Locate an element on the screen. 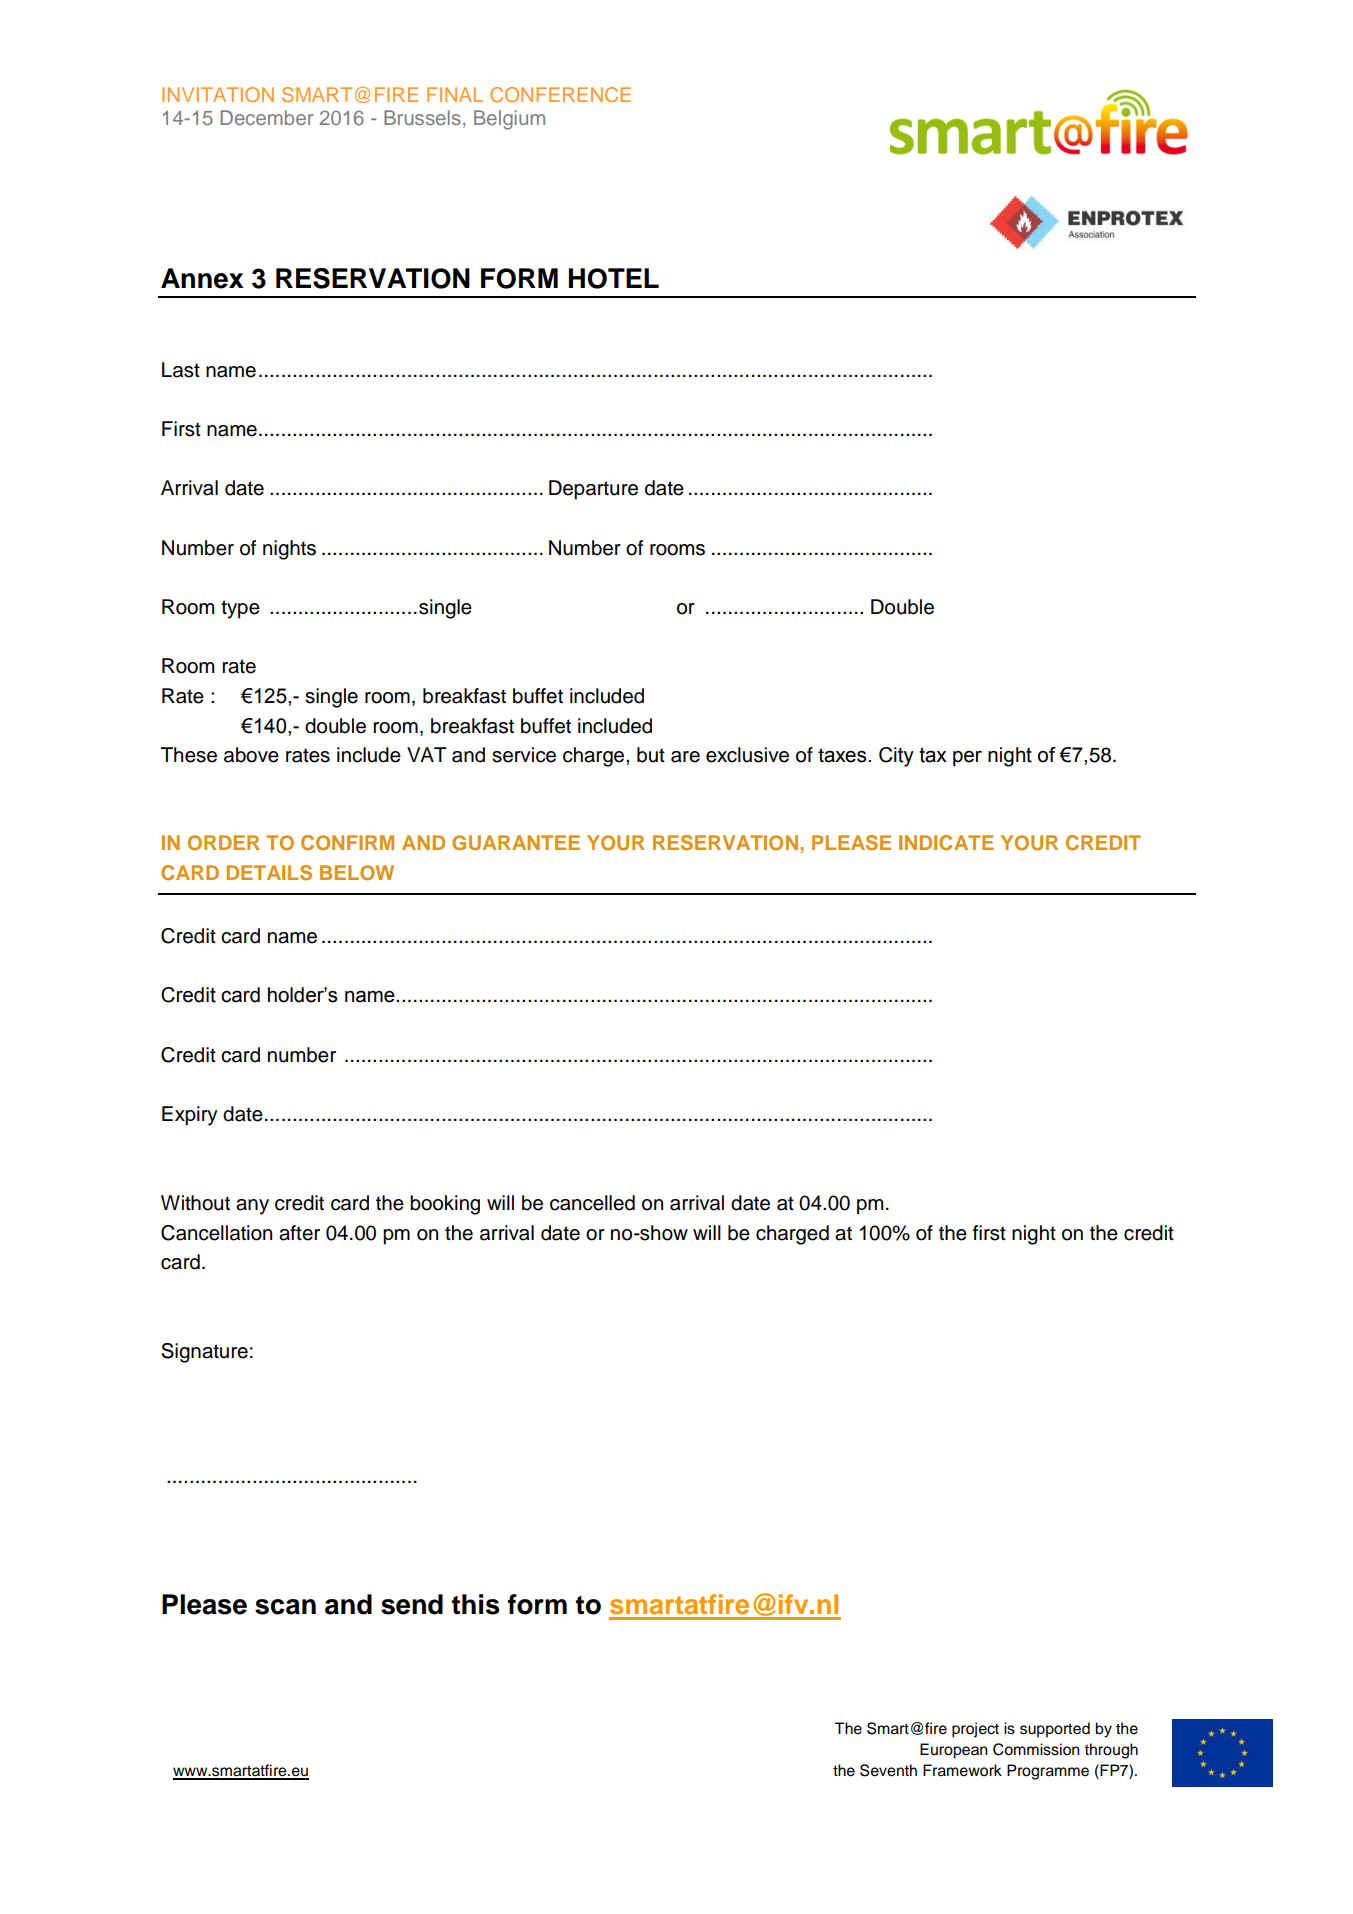  HOTEL is located at coordinates (614, 278).
